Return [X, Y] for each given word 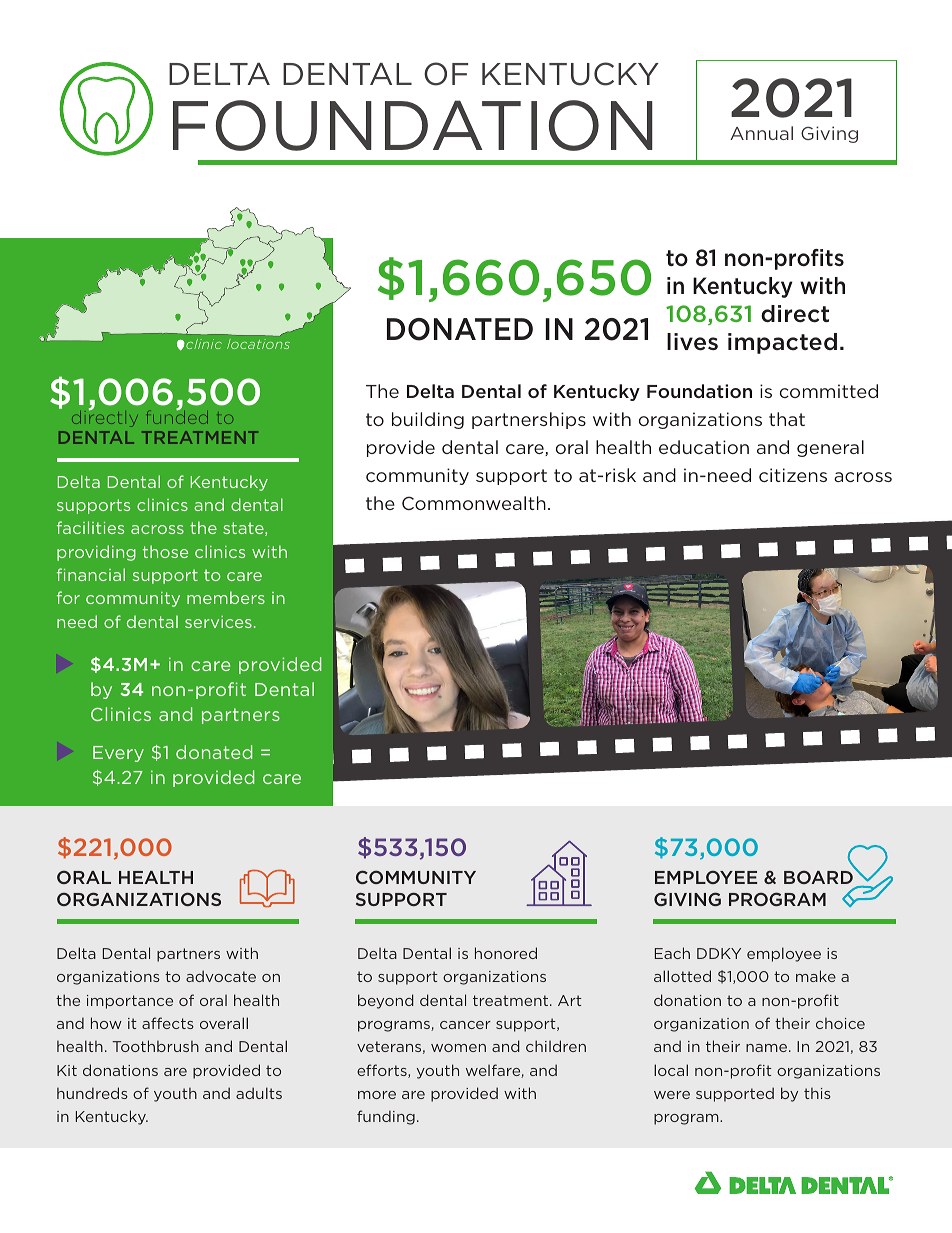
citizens [793, 475]
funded [177, 416]
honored [506, 953]
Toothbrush [155, 1046]
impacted [782, 343]
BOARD [818, 877]
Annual [761, 133]
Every [118, 754]
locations [258, 344]
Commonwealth [474, 503]
